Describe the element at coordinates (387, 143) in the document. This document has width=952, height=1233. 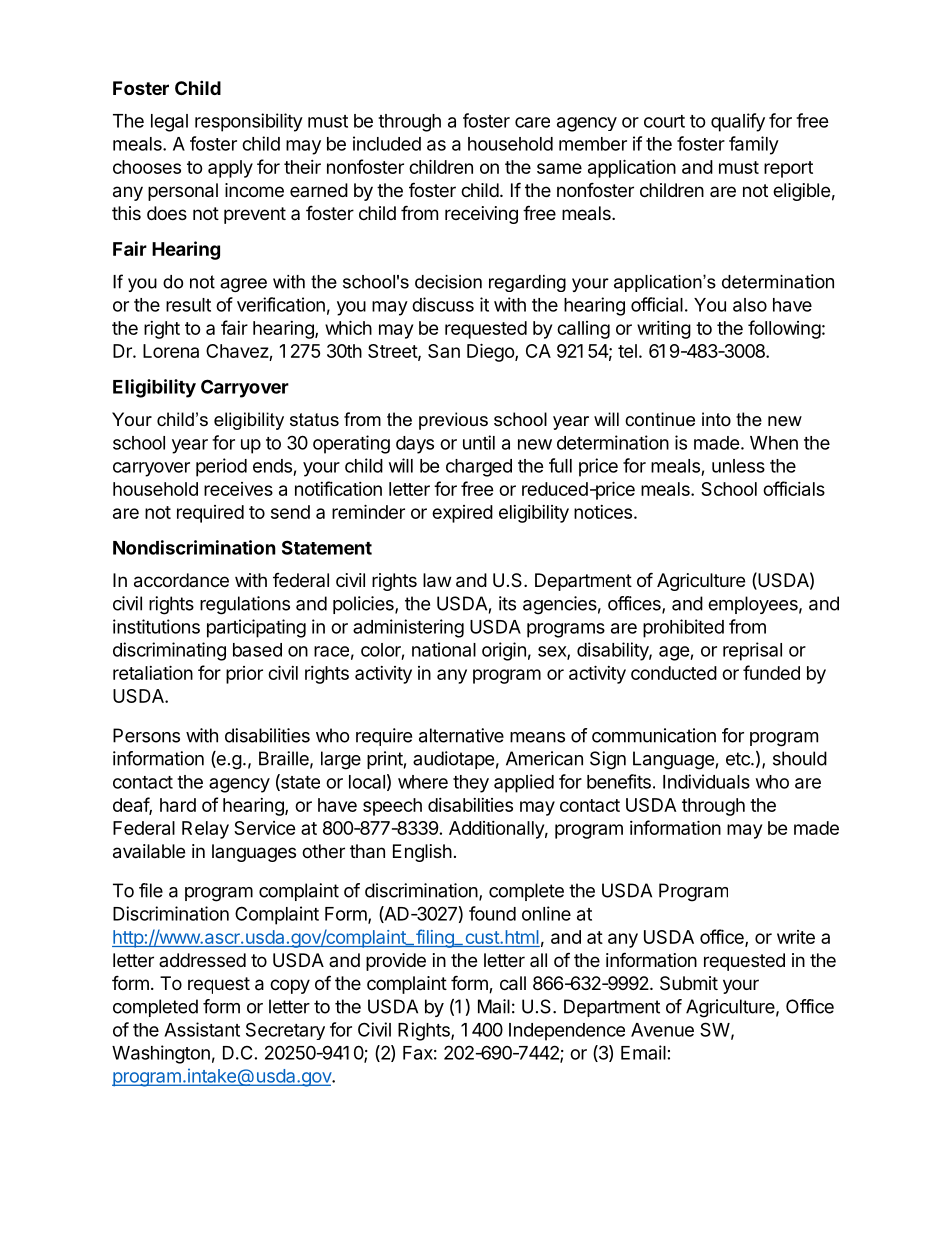
I see `included` at that location.
